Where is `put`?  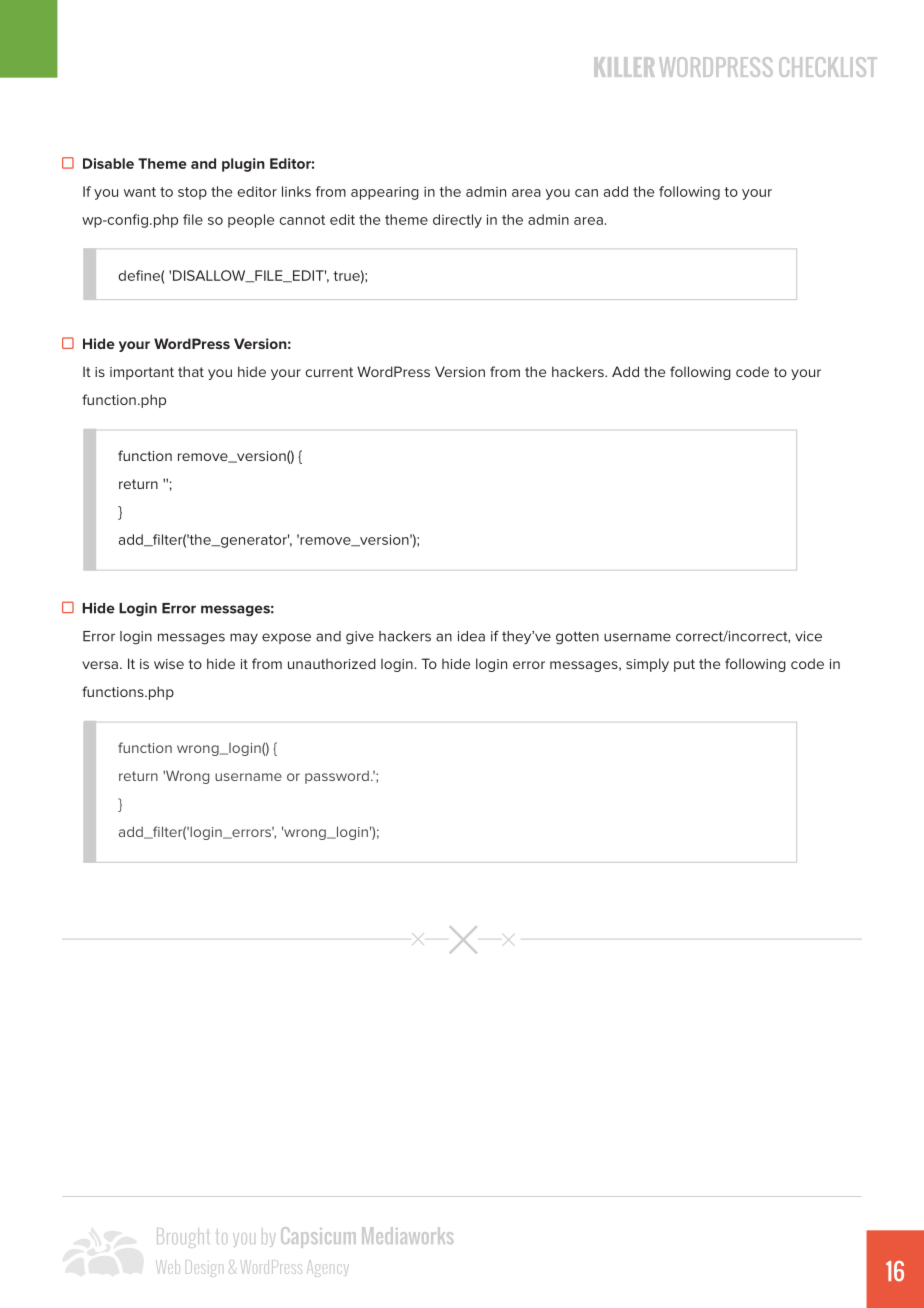
put is located at coordinates (684, 665).
